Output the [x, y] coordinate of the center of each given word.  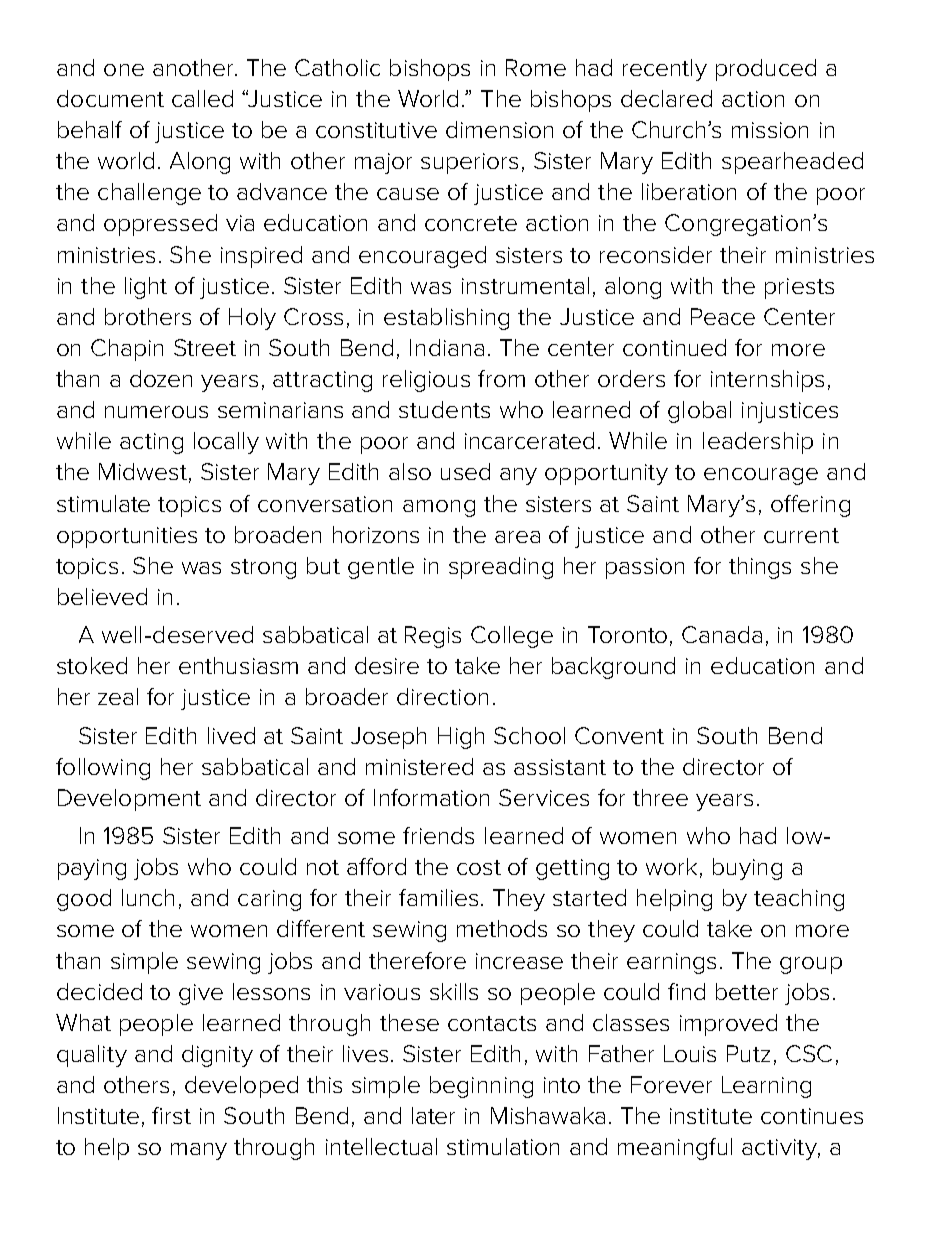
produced [766, 70]
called [202, 98]
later [433, 1115]
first [171, 1115]
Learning [766, 1087]
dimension [499, 129]
